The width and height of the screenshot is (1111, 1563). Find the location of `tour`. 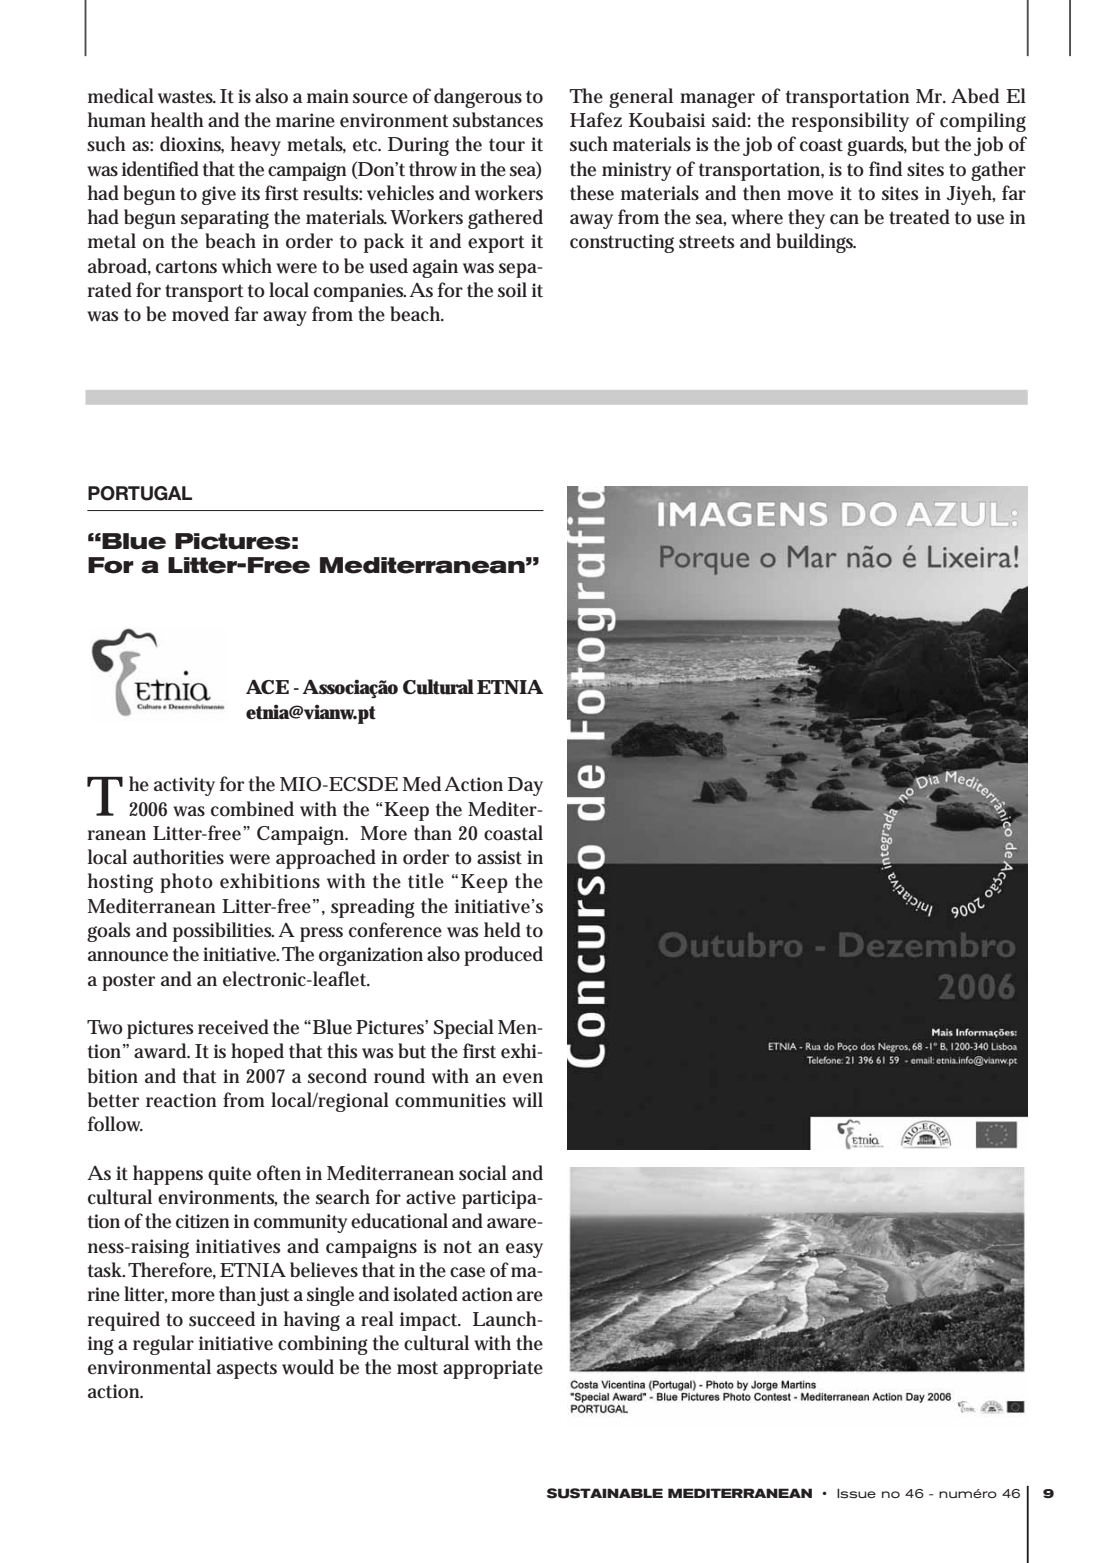

tour is located at coordinates (507, 145).
